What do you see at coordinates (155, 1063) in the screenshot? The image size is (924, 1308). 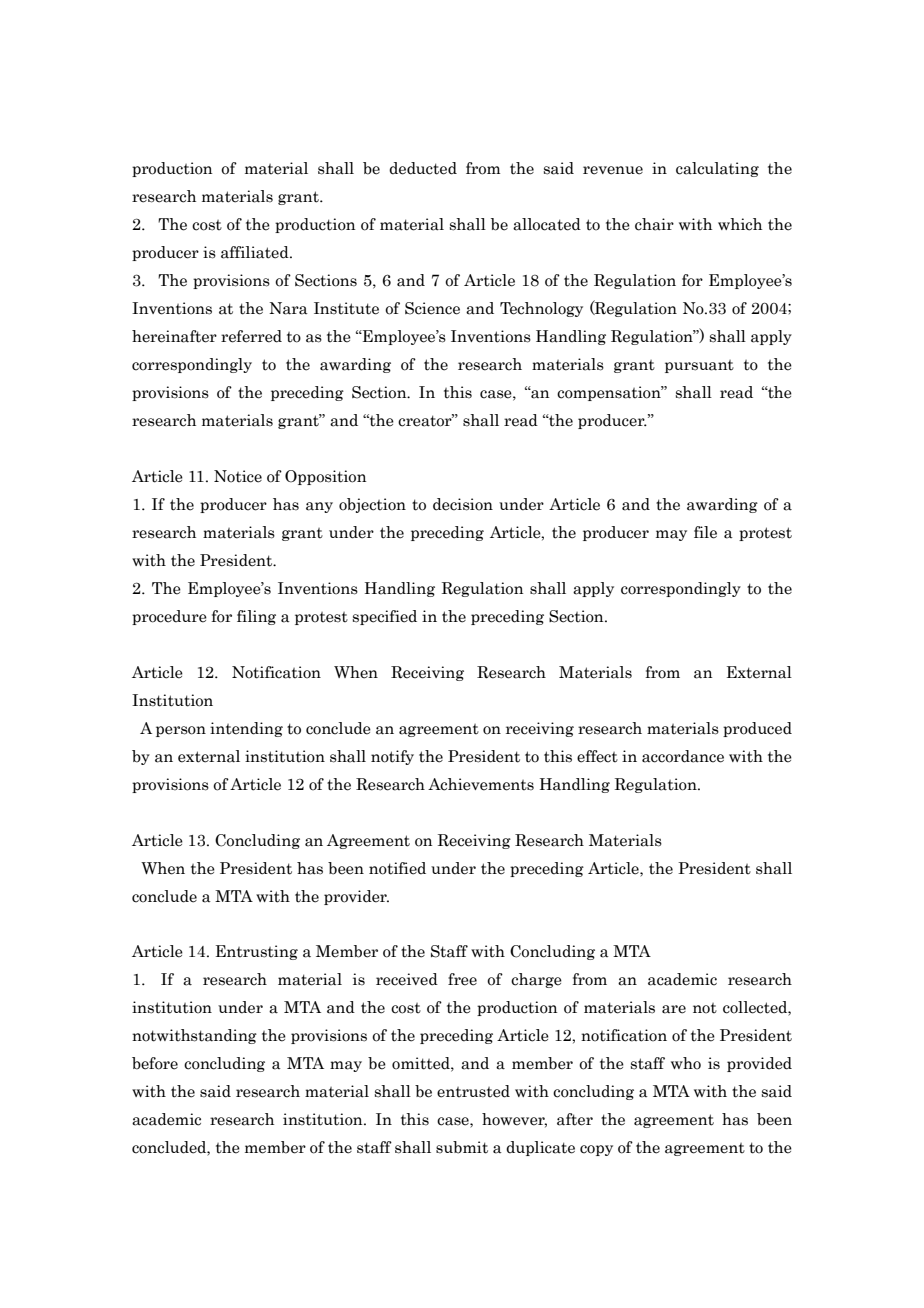 I see `before` at bounding box center [155, 1063].
